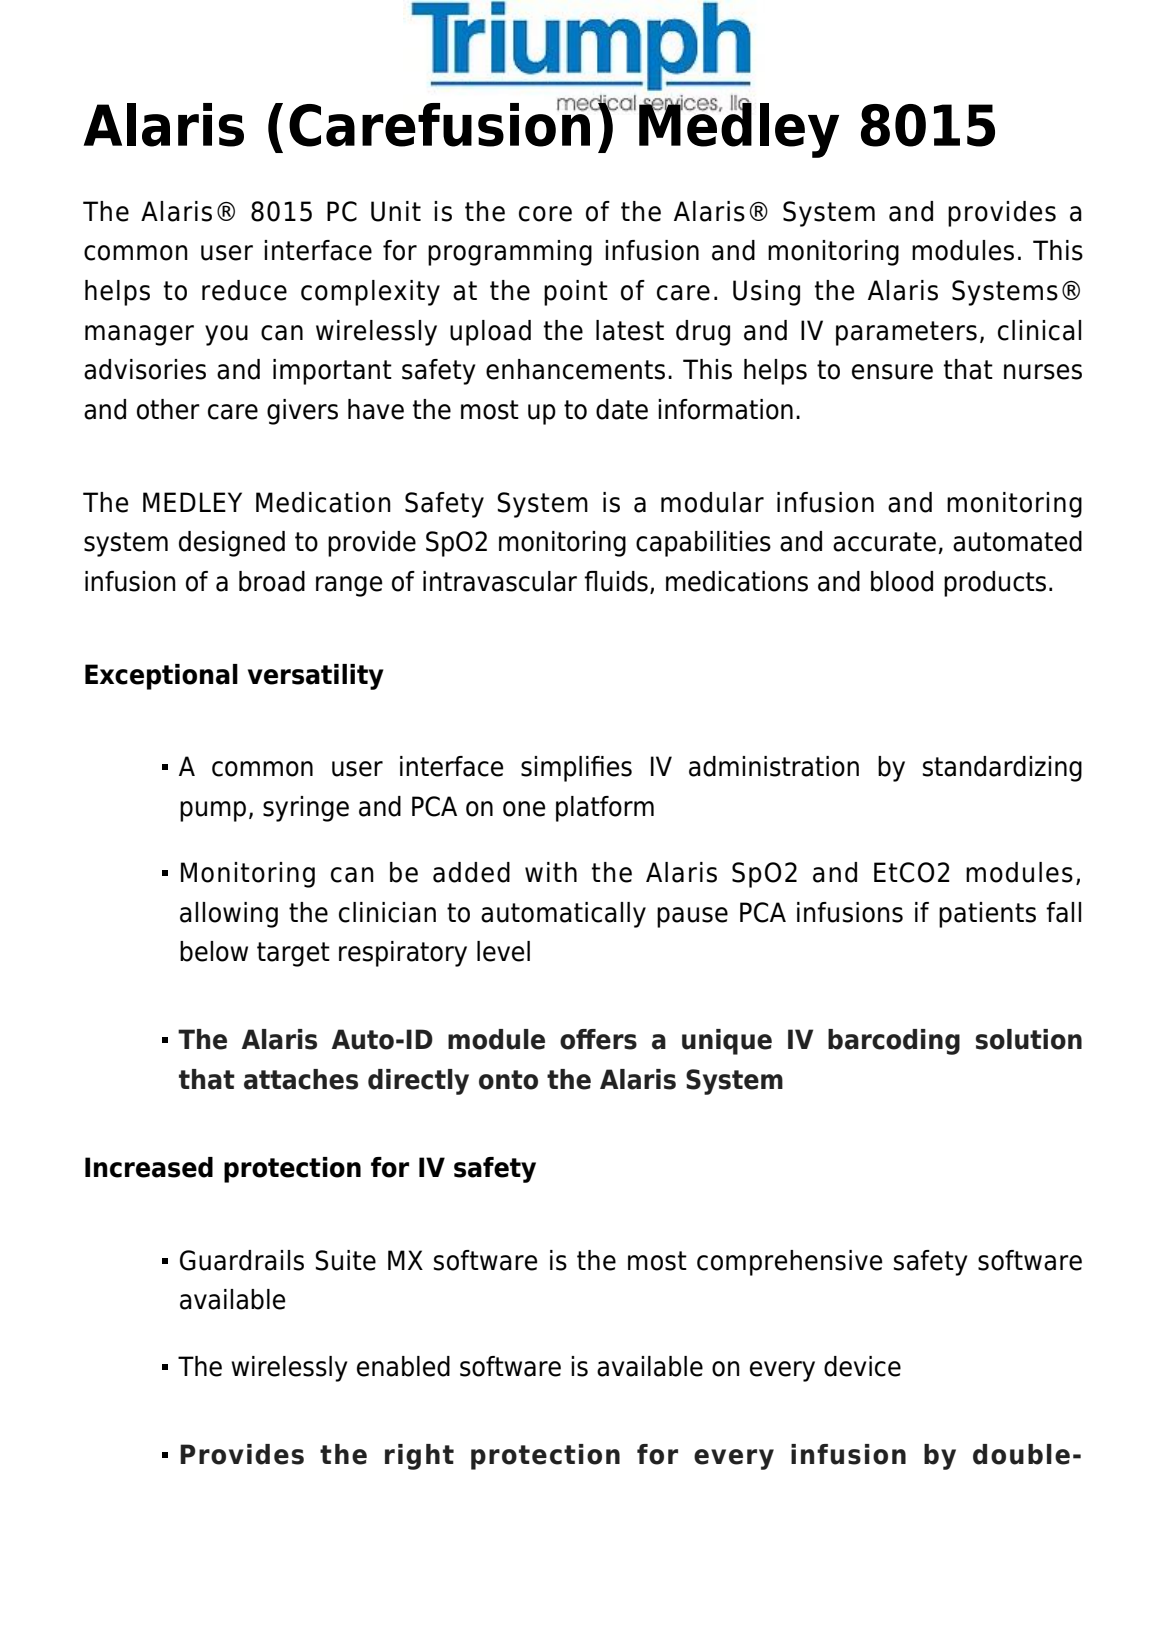 This screenshot has height=1650, width=1167. Describe the element at coordinates (232, 544) in the screenshot. I see `designed` at that location.
